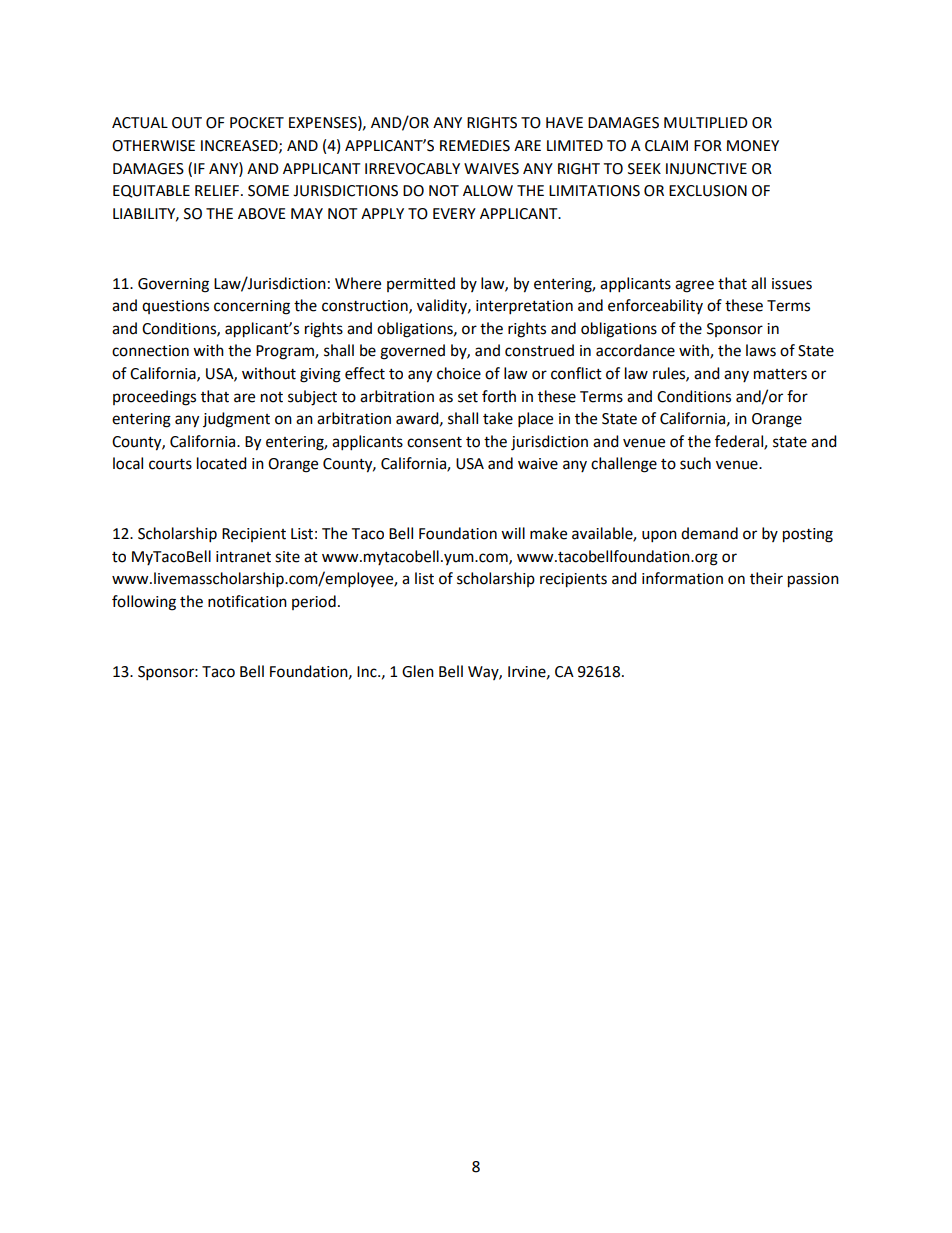  I want to click on notification, so click(247, 601).
